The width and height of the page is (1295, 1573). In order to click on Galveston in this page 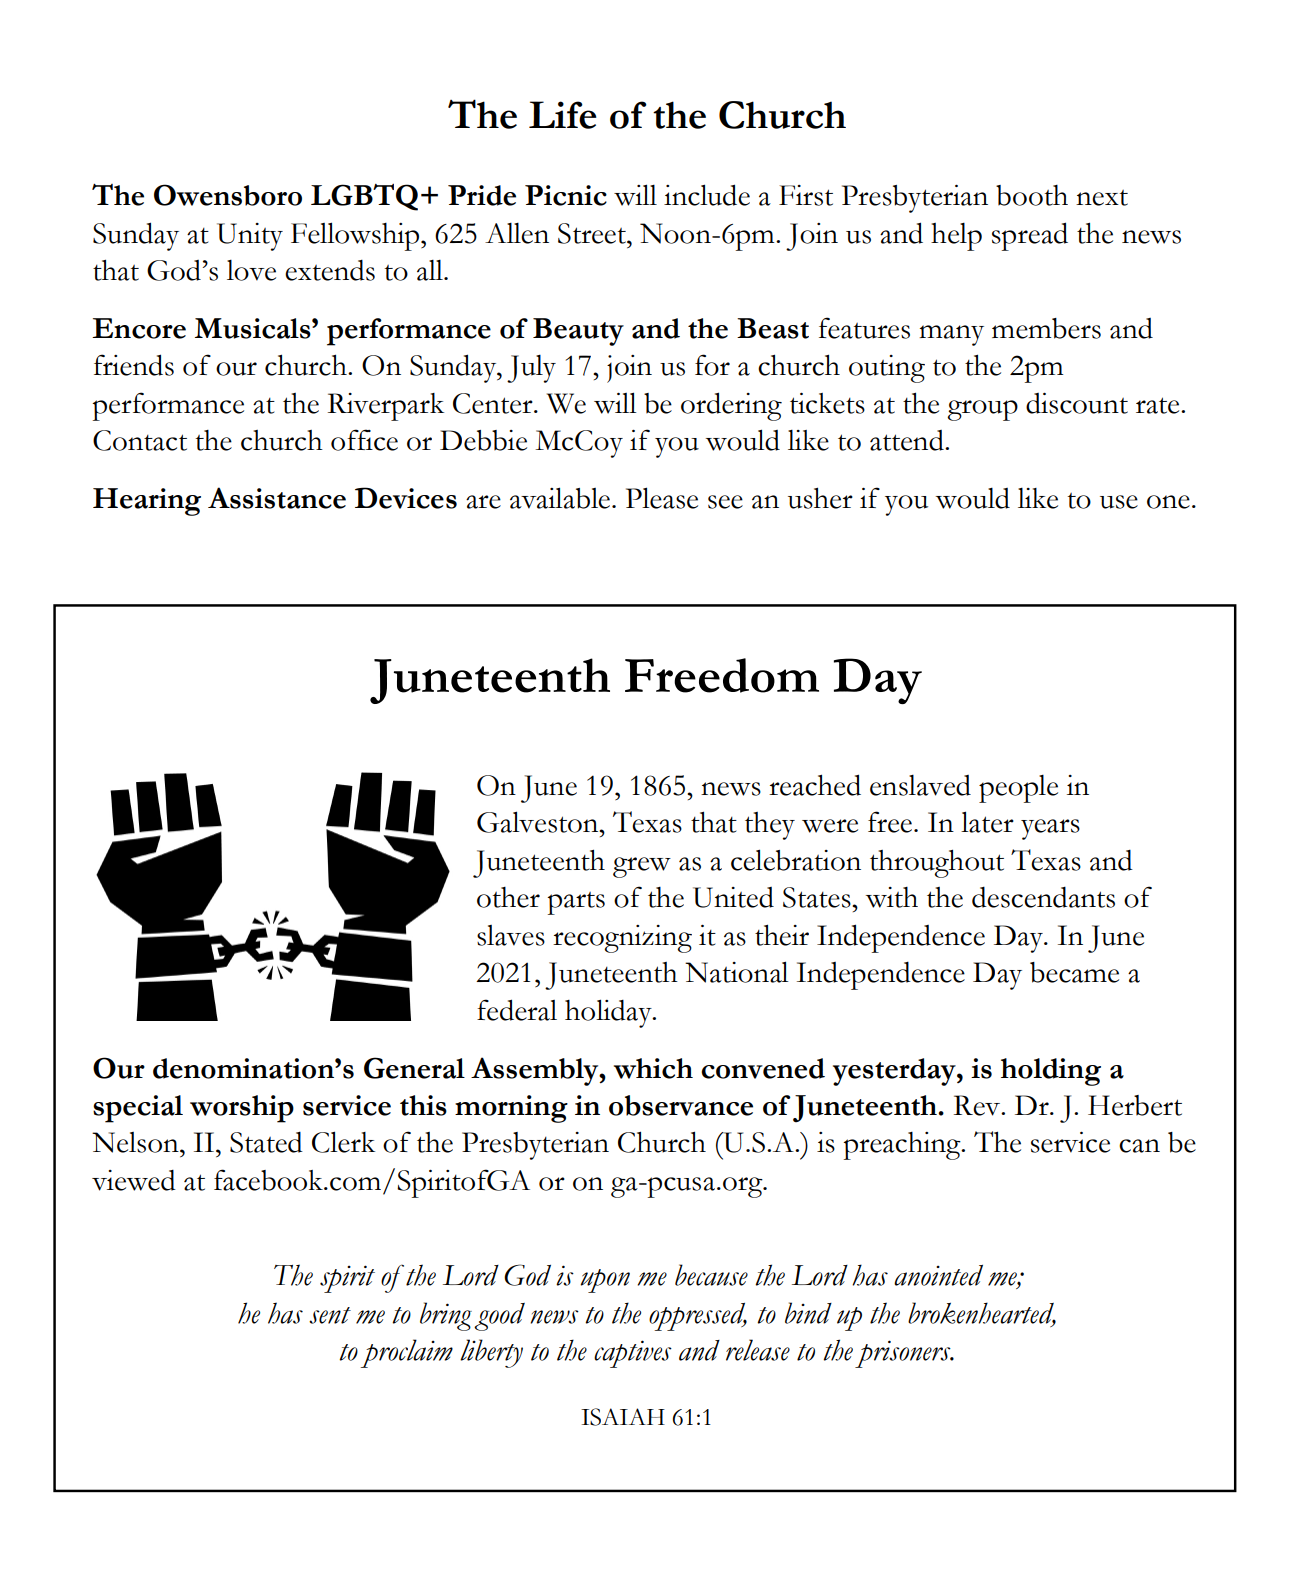, I will do `click(539, 822)`.
